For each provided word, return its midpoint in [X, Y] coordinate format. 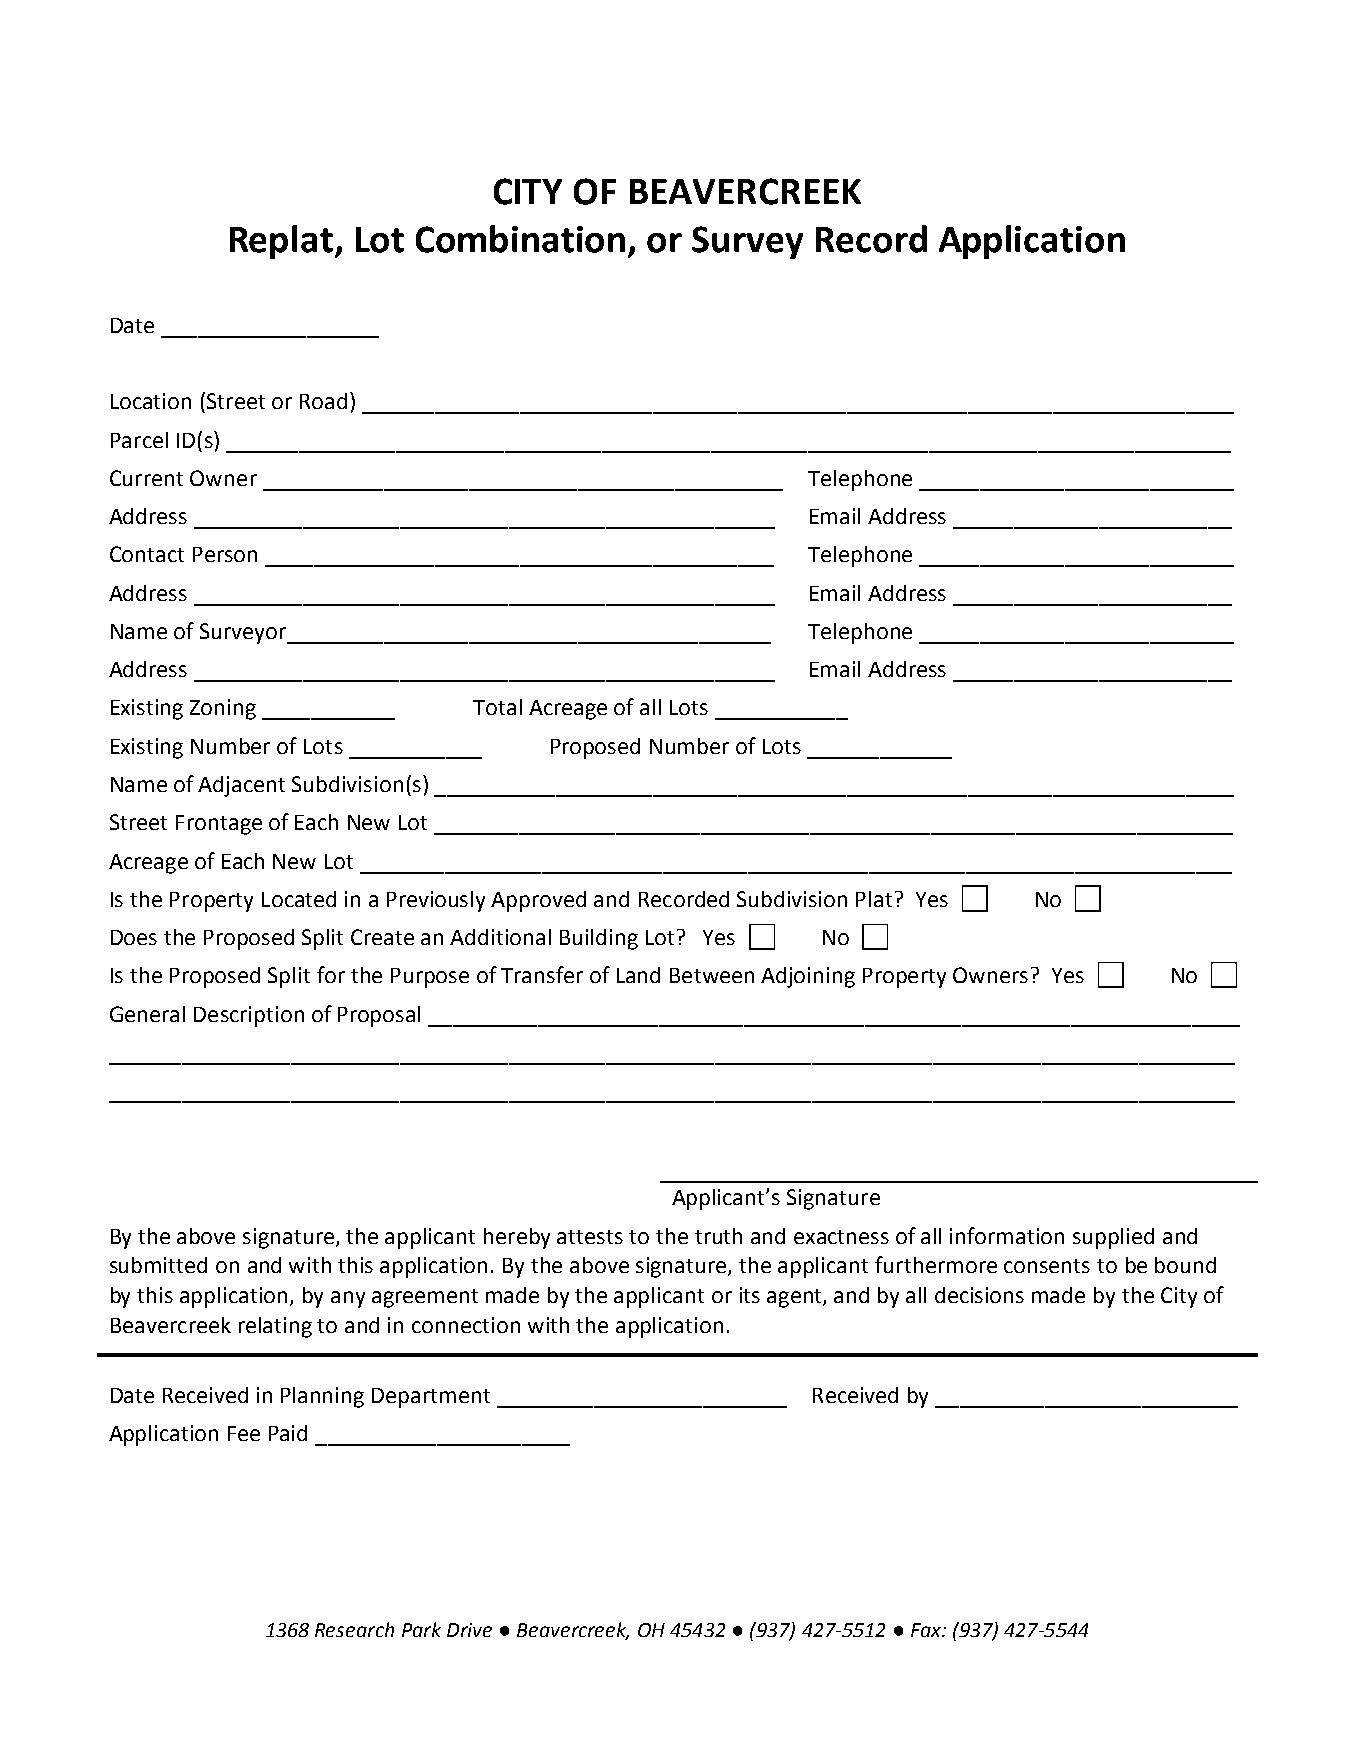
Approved [538, 901]
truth [718, 1236]
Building [599, 939]
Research [354, 1629]
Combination [520, 239]
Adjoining [808, 977]
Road [323, 401]
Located [299, 899]
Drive [469, 1630]
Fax [927, 1630]
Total [497, 707]
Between [712, 975]
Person [225, 554]
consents [1047, 1266]
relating [275, 1327]
